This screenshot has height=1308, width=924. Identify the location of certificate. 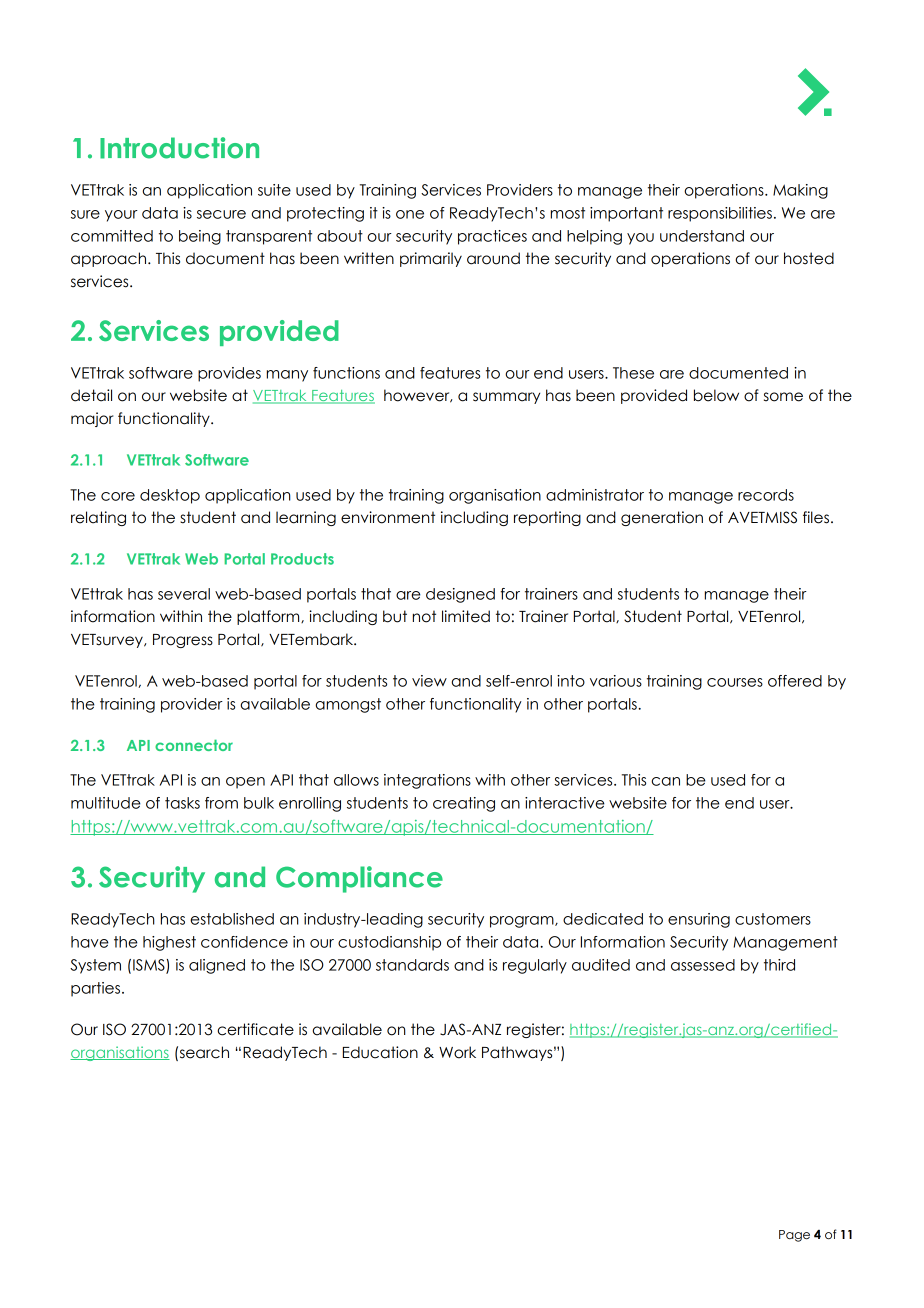
(255, 1029).
